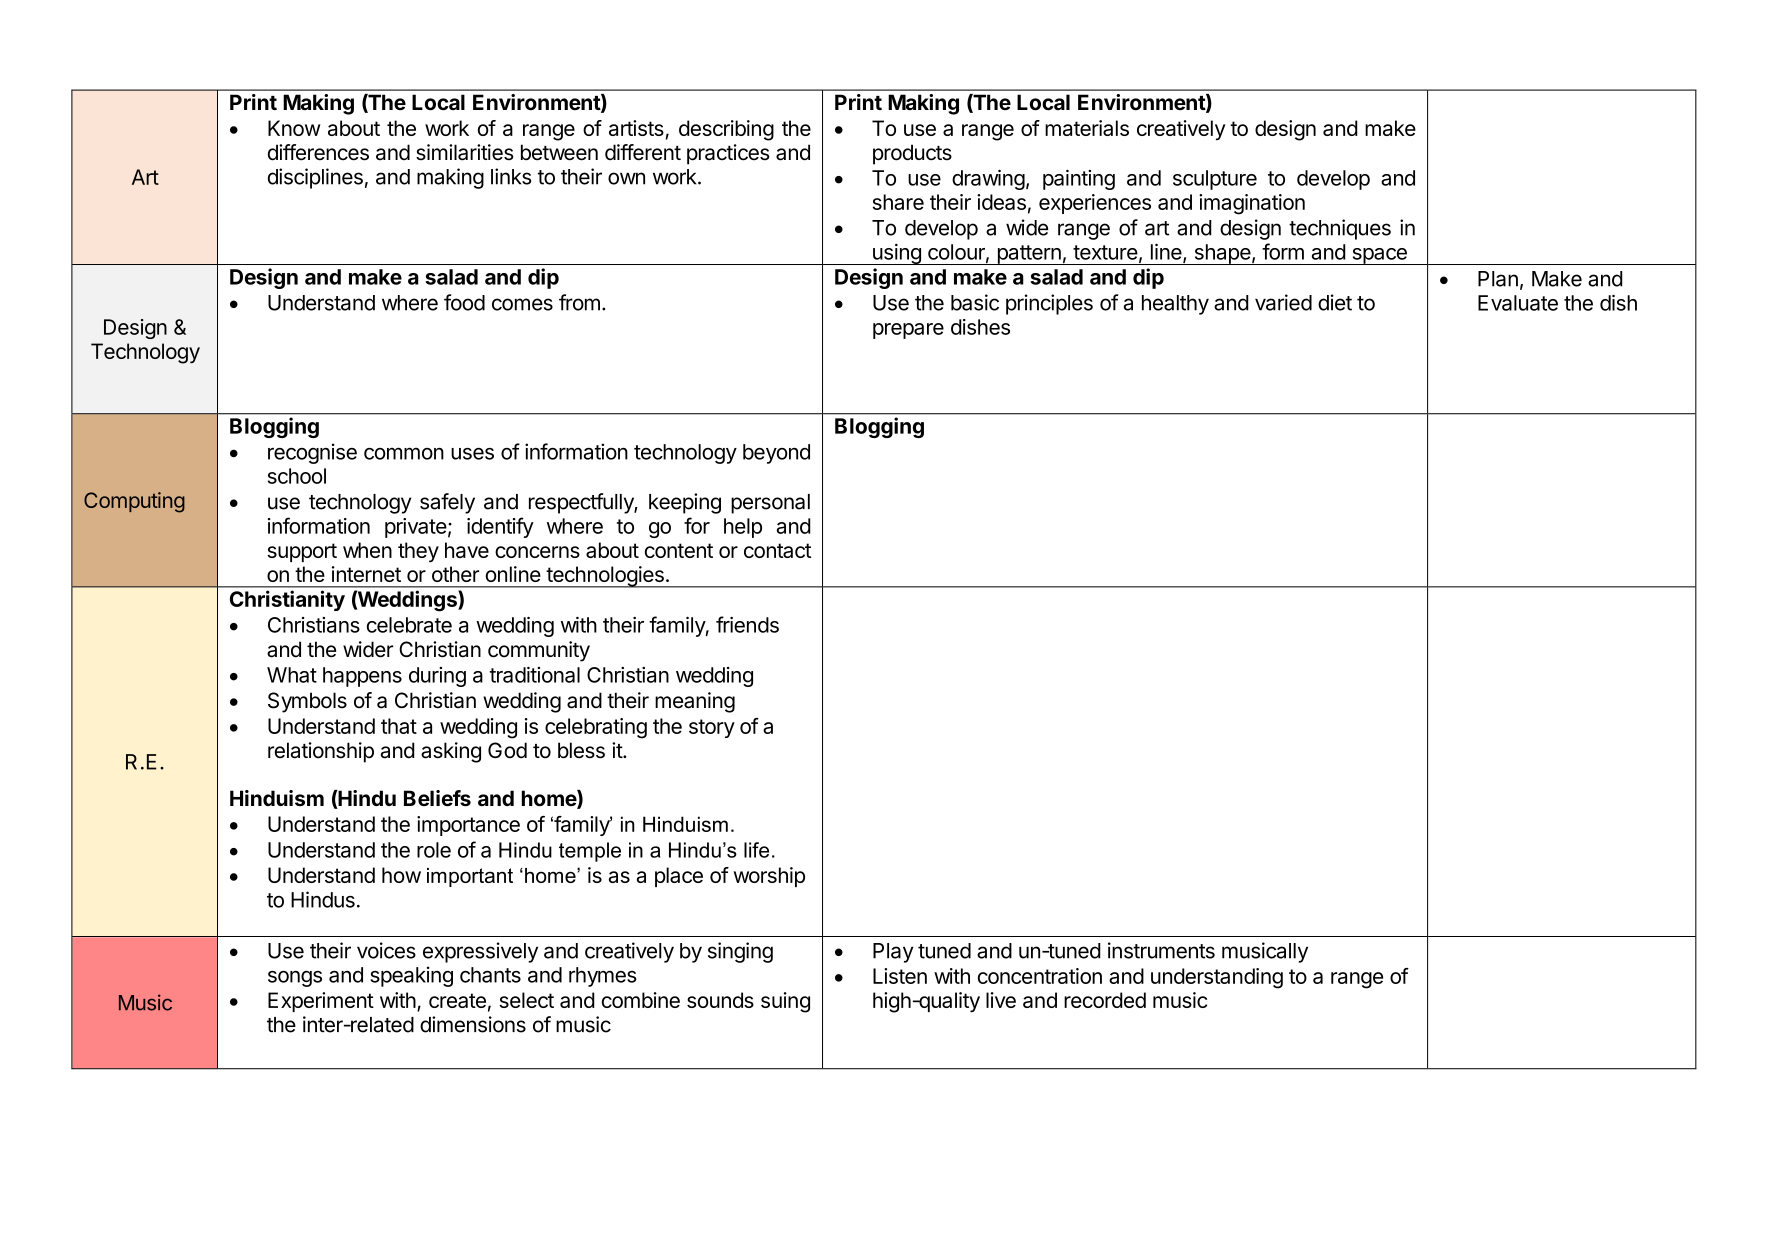 This page has height=1252, width=1770. Describe the element at coordinates (302, 552) in the page. I see `support` at that location.
